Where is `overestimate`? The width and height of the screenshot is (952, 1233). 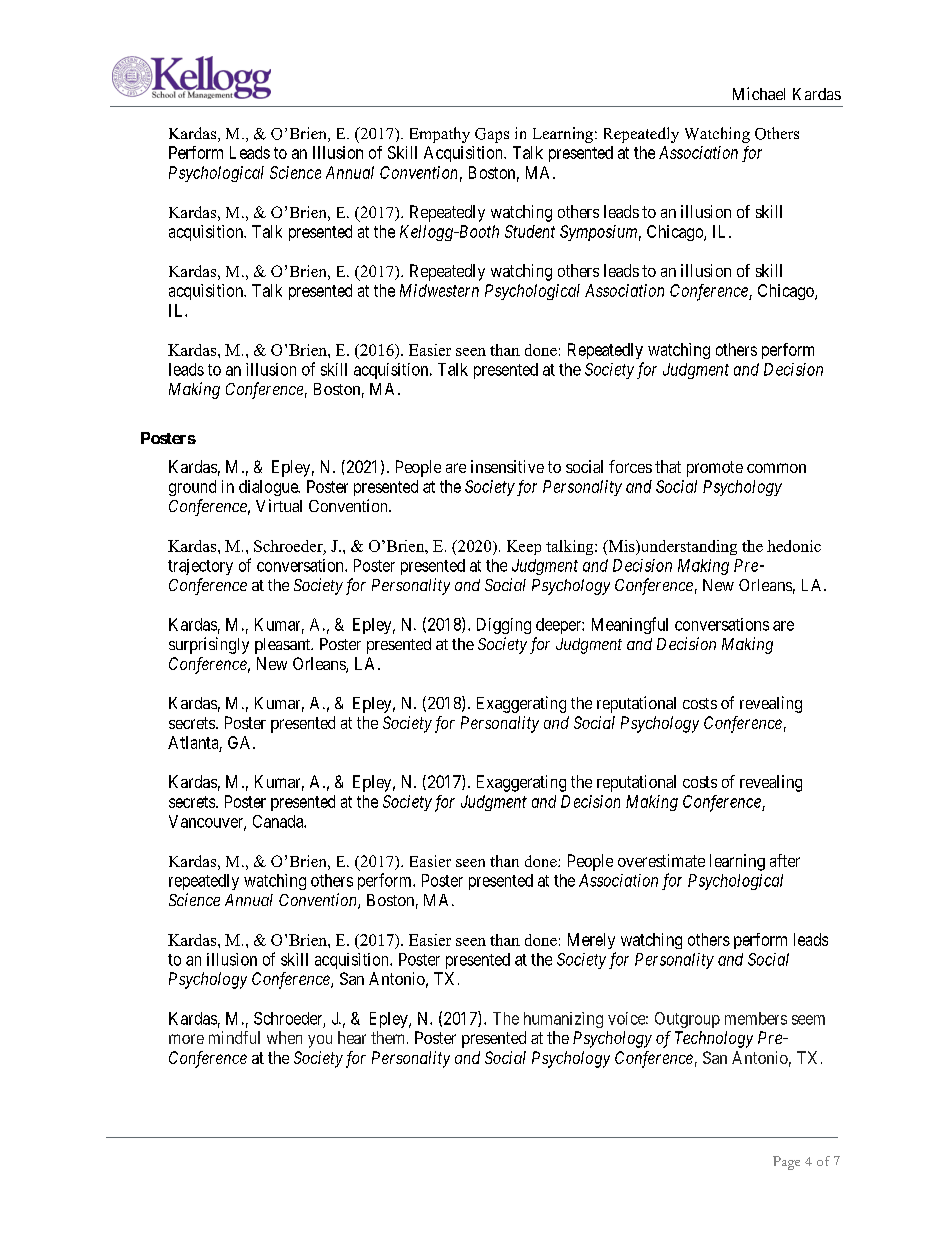
overestimate is located at coordinates (661, 860).
